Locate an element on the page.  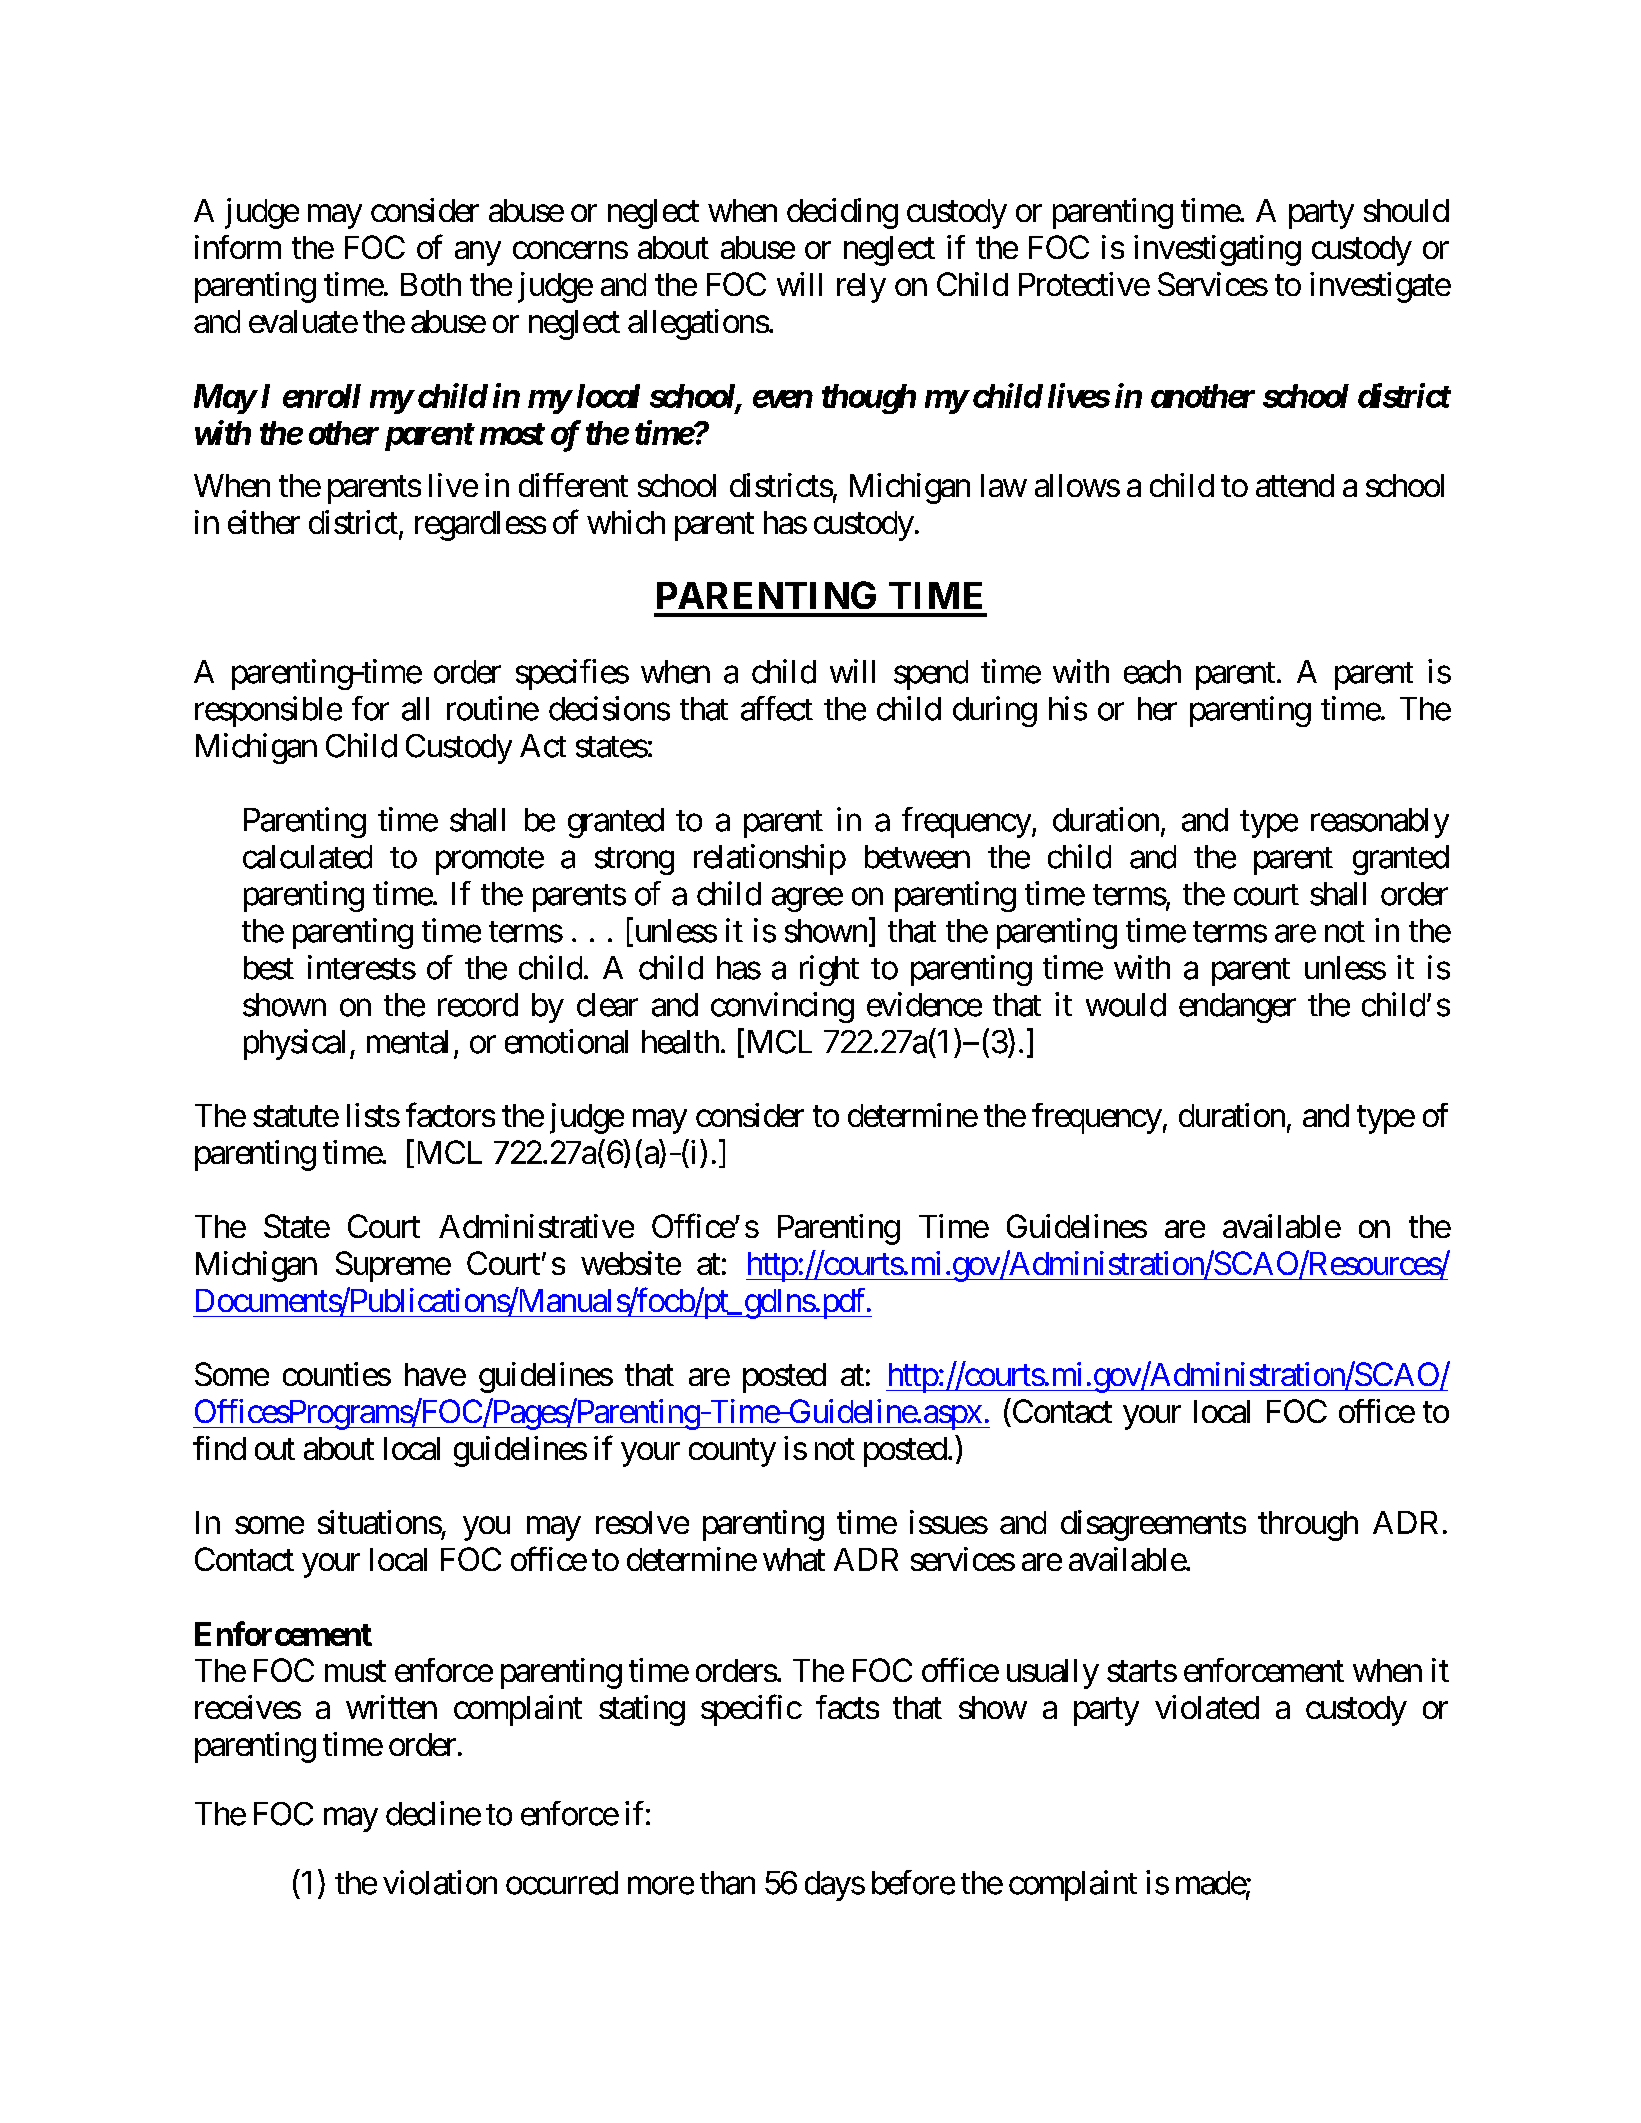
endanger is located at coordinates (1237, 1008).
